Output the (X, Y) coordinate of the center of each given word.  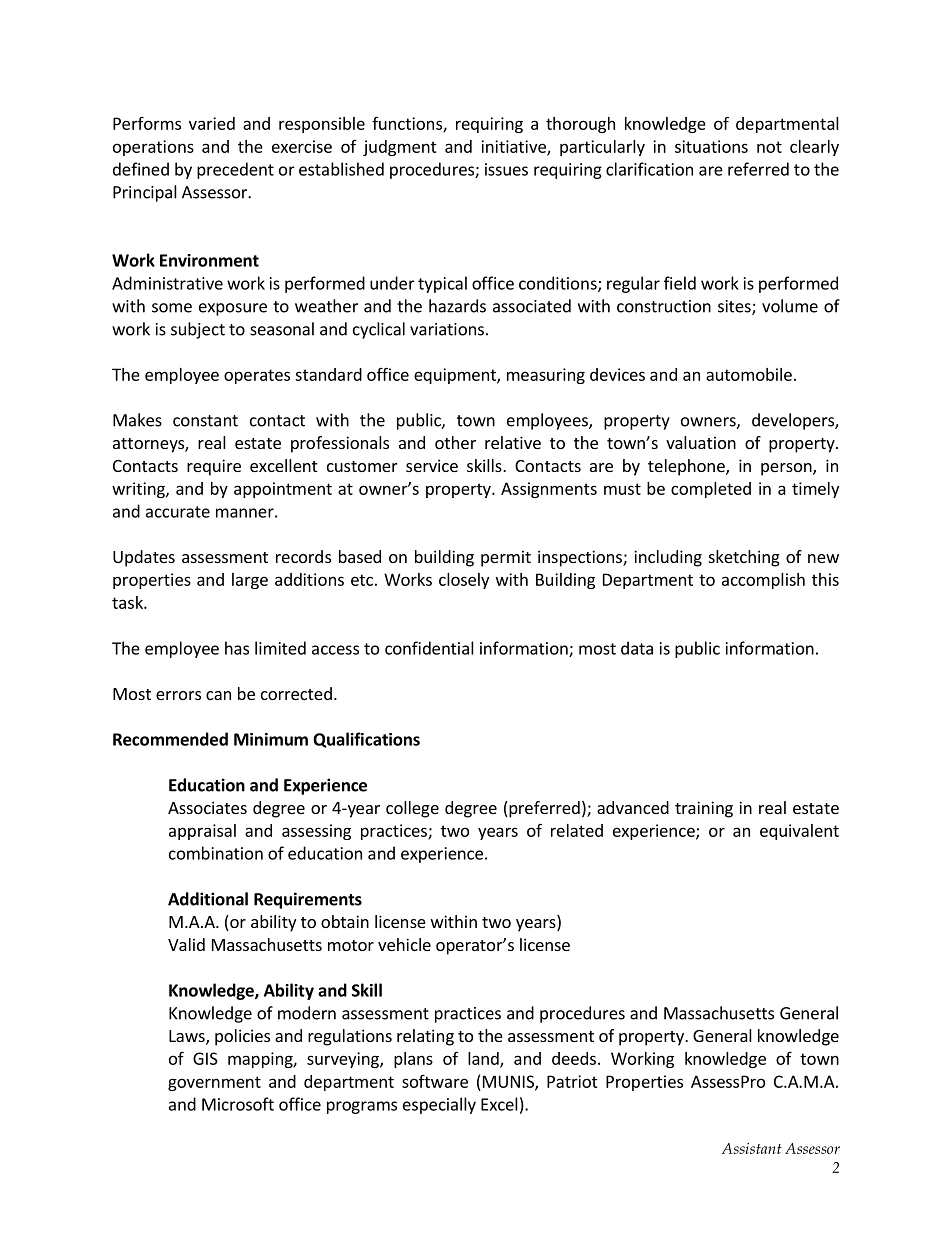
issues (506, 169)
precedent (235, 170)
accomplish (763, 581)
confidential (429, 648)
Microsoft (238, 1104)
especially (439, 1105)
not (769, 147)
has (237, 648)
